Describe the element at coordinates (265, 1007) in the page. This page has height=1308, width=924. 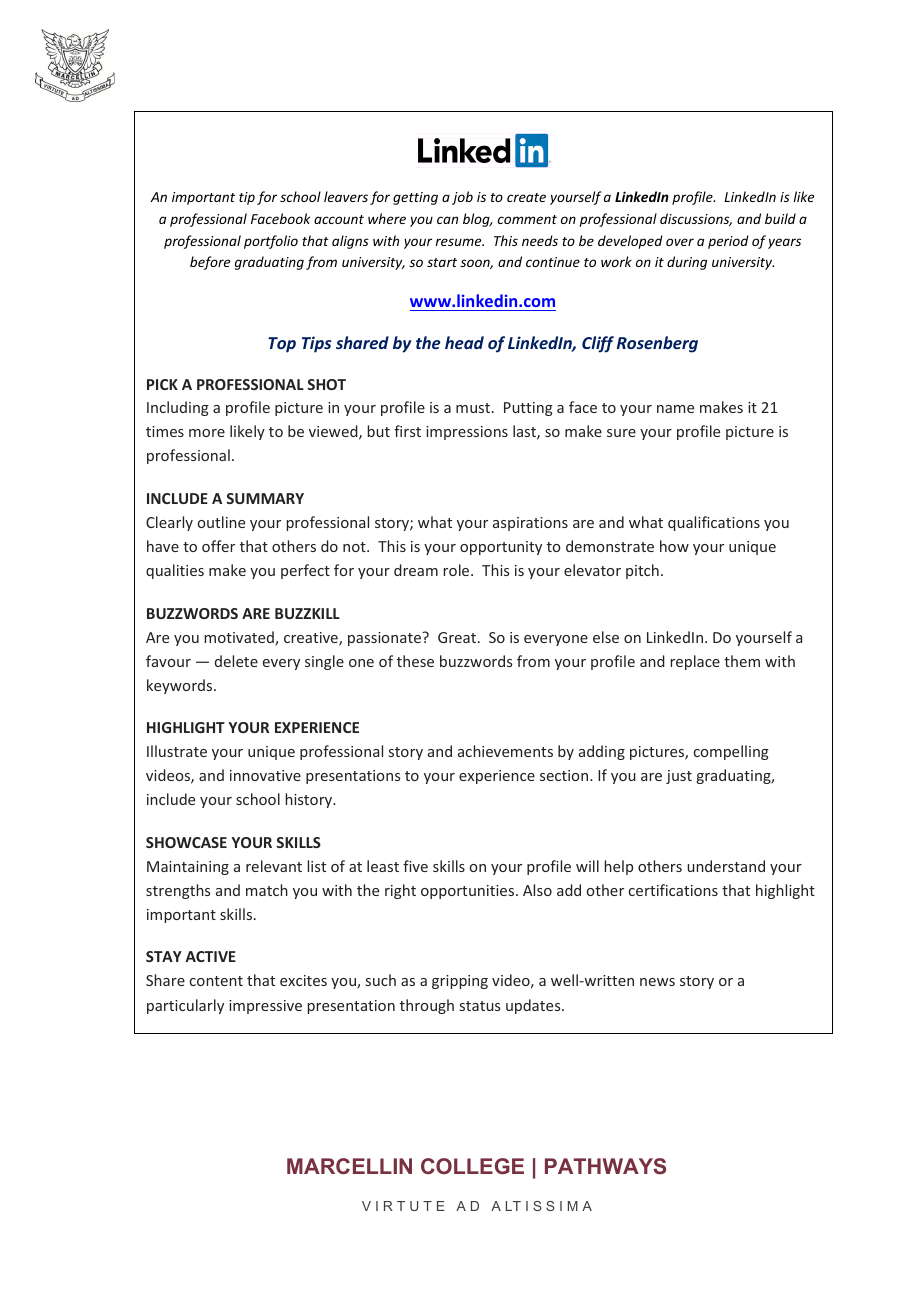
I see `impressive` at that location.
